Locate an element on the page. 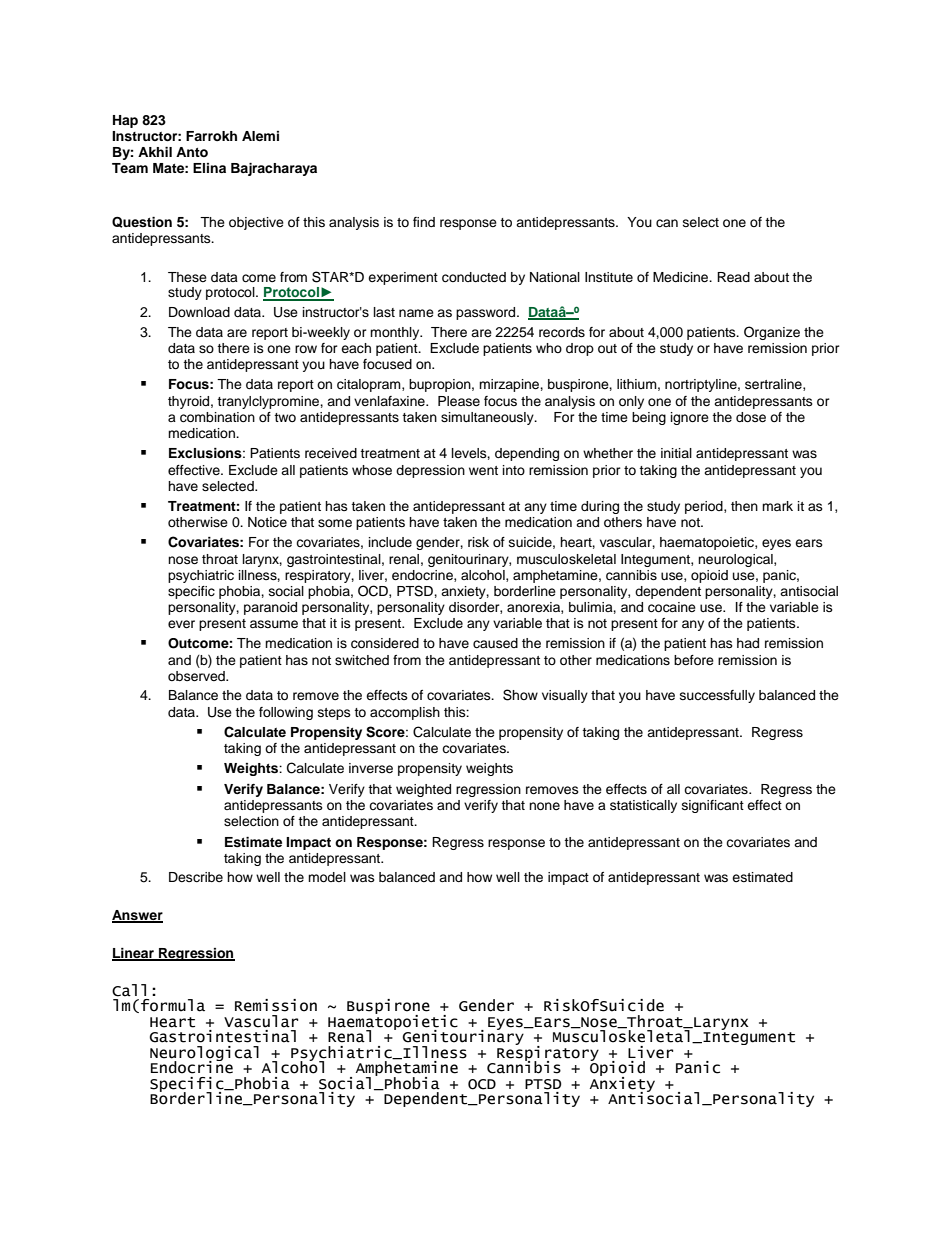 The image size is (952, 1233). Answer is located at coordinates (137, 916).
